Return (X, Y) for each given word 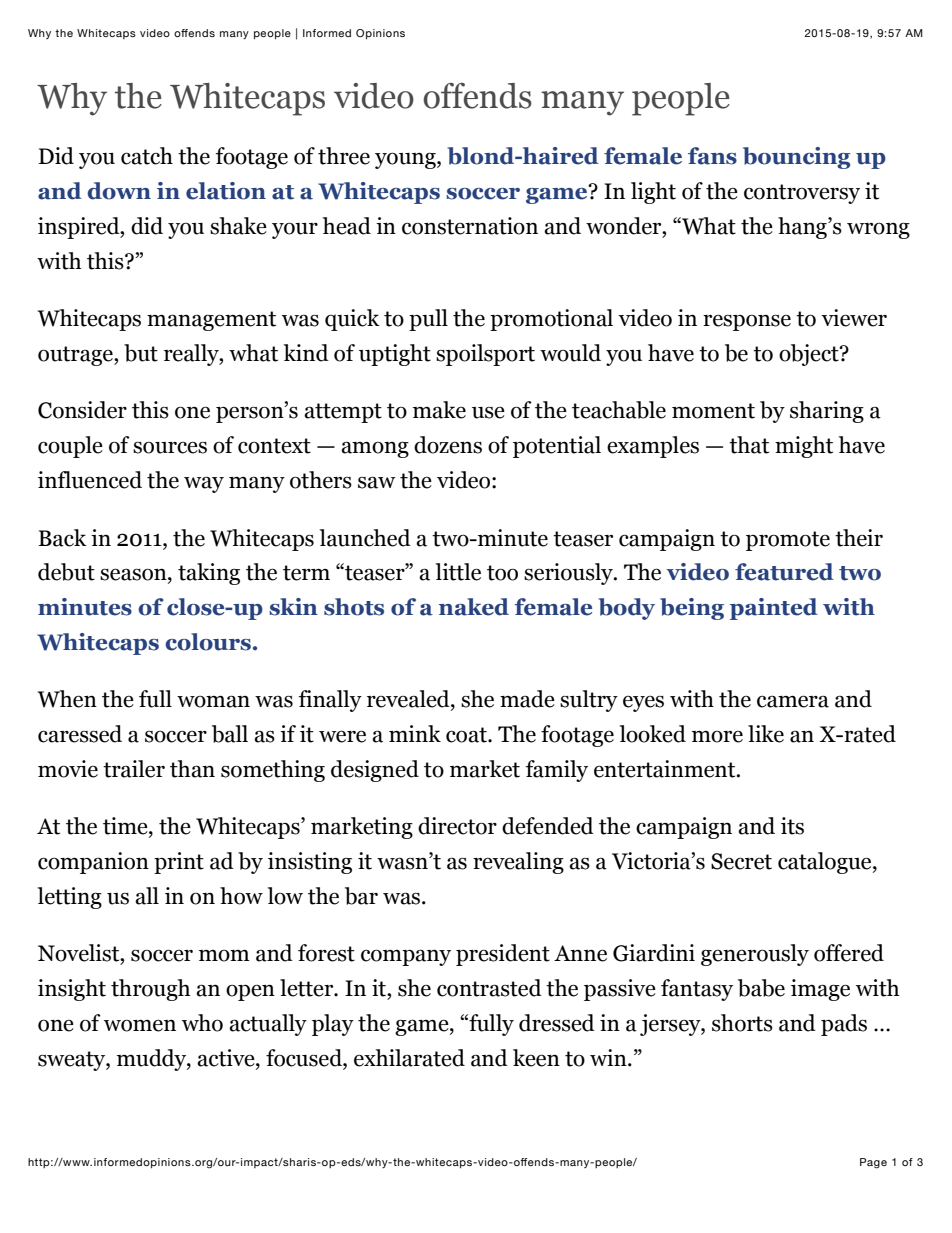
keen (536, 1058)
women (140, 1025)
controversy (802, 194)
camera (793, 701)
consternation (470, 226)
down (119, 191)
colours (208, 642)
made (527, 699)
